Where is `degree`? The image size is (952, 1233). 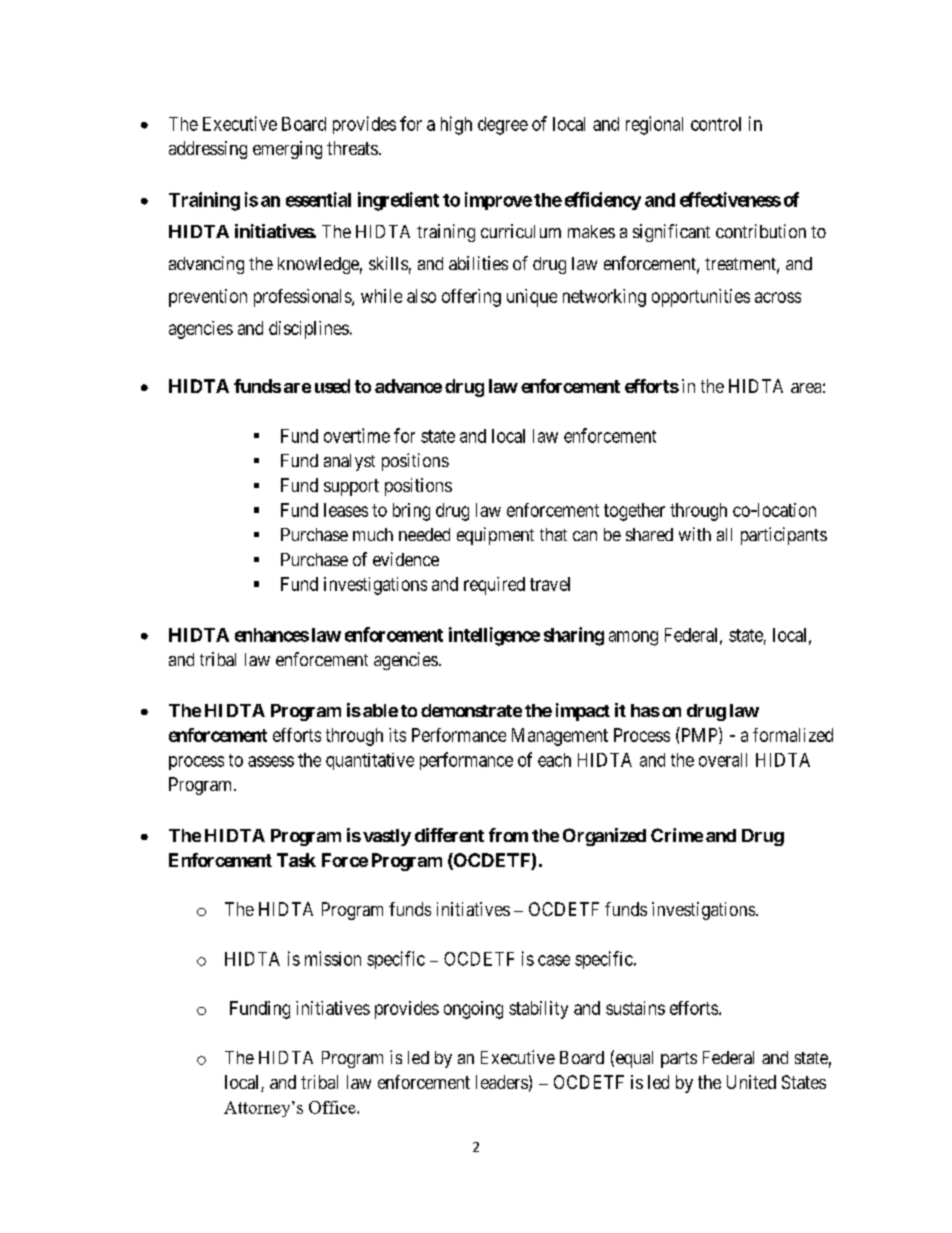 degree is located at coordinates (503, 126).
